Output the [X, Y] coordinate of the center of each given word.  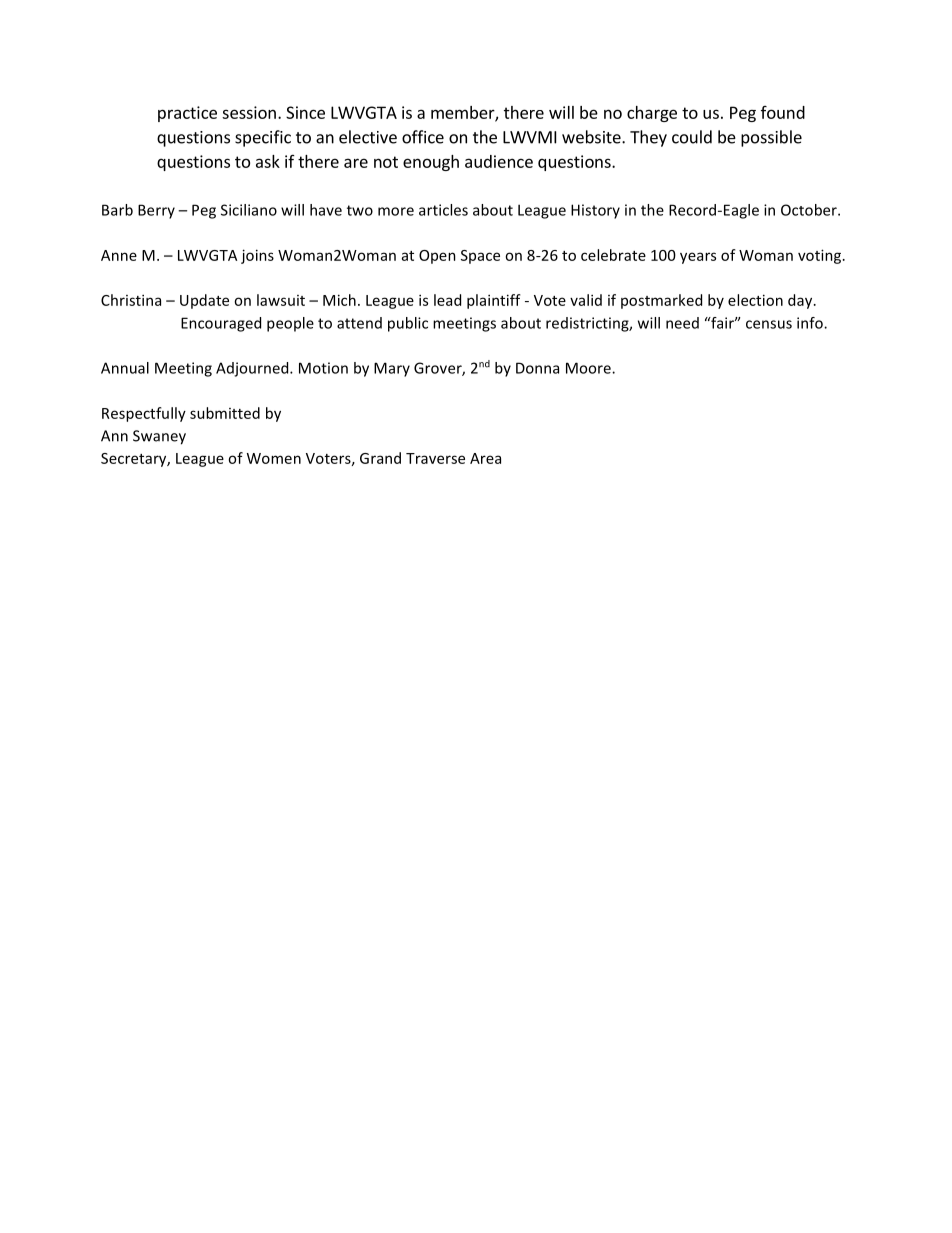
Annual [125, 368]
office [423, 137]
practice [187, 114]
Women [274, 458]
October [810, 210]
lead [447, 300]
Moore [589, 368]
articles [443, 210]
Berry [156, 211]
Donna [537, 368]
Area [485, 458]
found [783, 112]
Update [204, 301]
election [755, 300]
